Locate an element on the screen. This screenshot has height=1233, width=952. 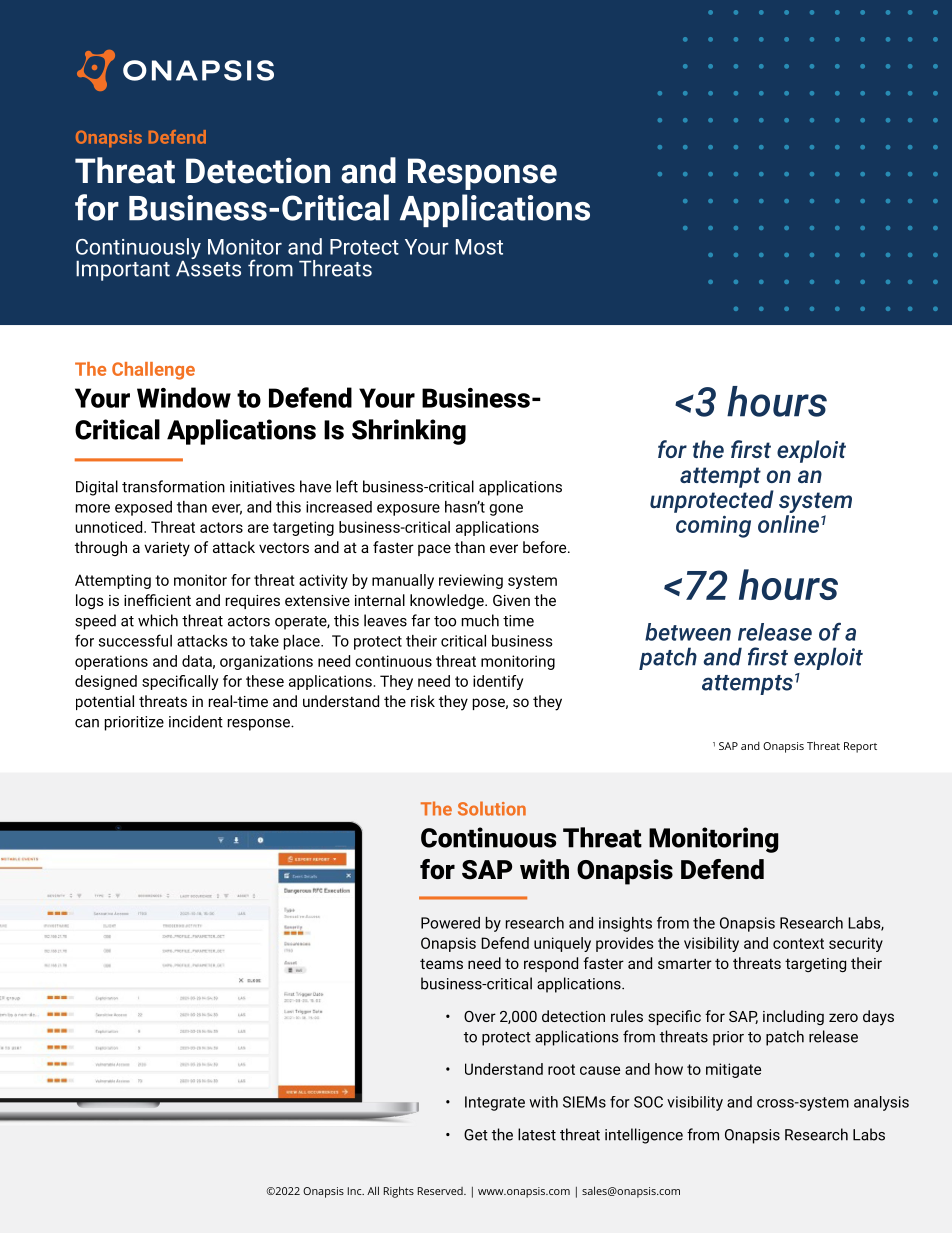
Powered is located at coordinates (450, 923).
